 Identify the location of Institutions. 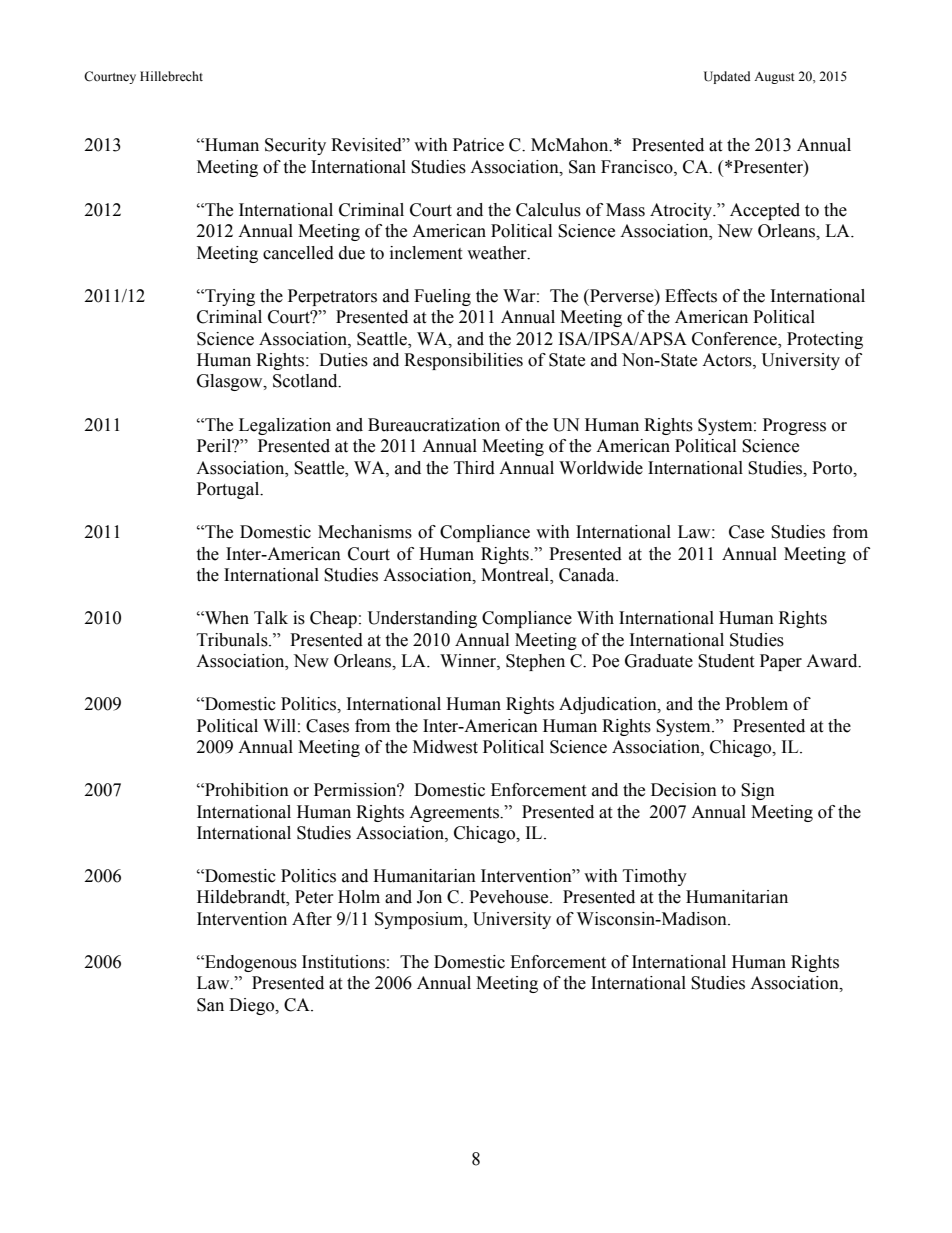
(343, 962).
